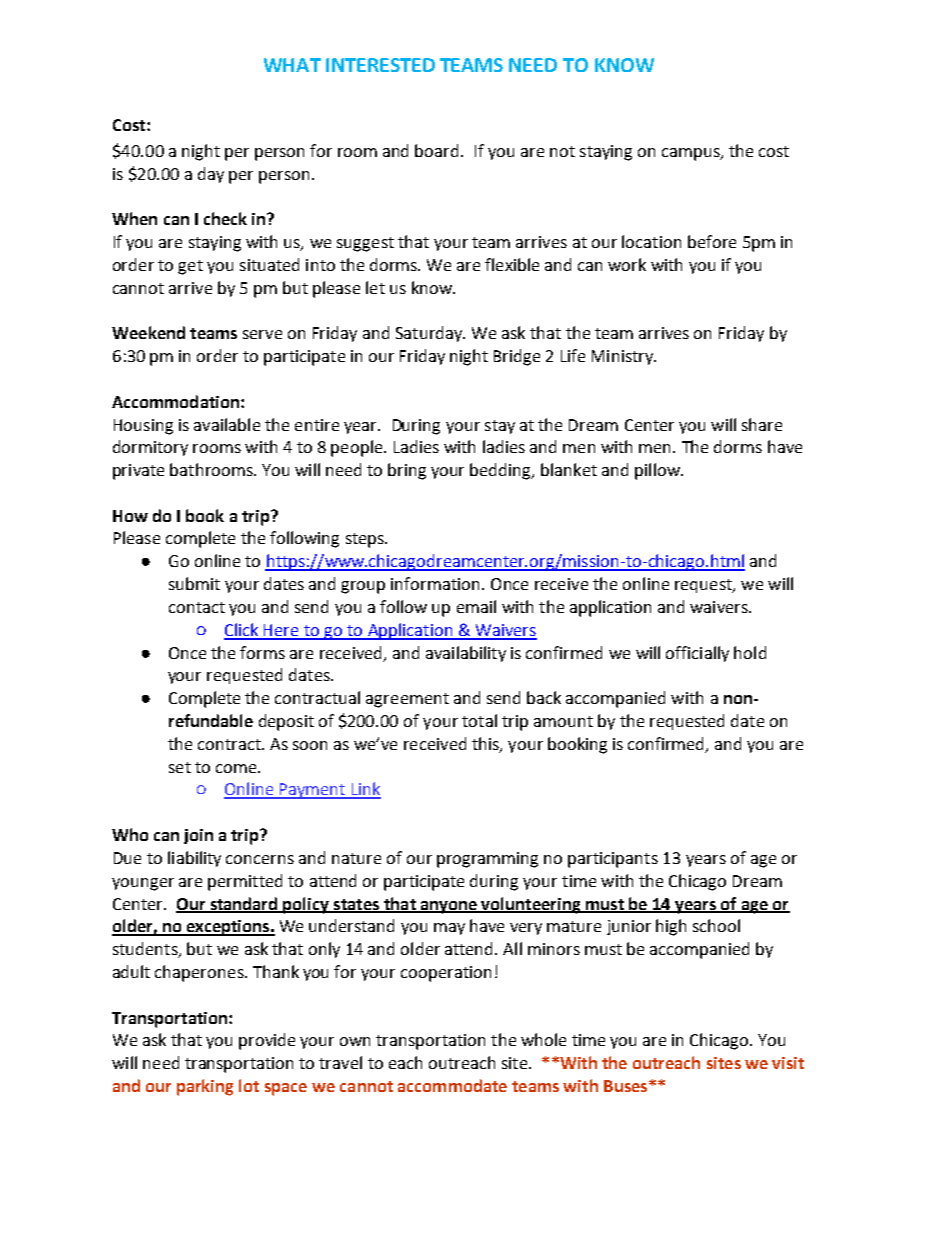 The image size is (952, 1233). What do you see at coordinates (180, 767) in the screenshot?
I see `set` at bounding box center [180, 767].
